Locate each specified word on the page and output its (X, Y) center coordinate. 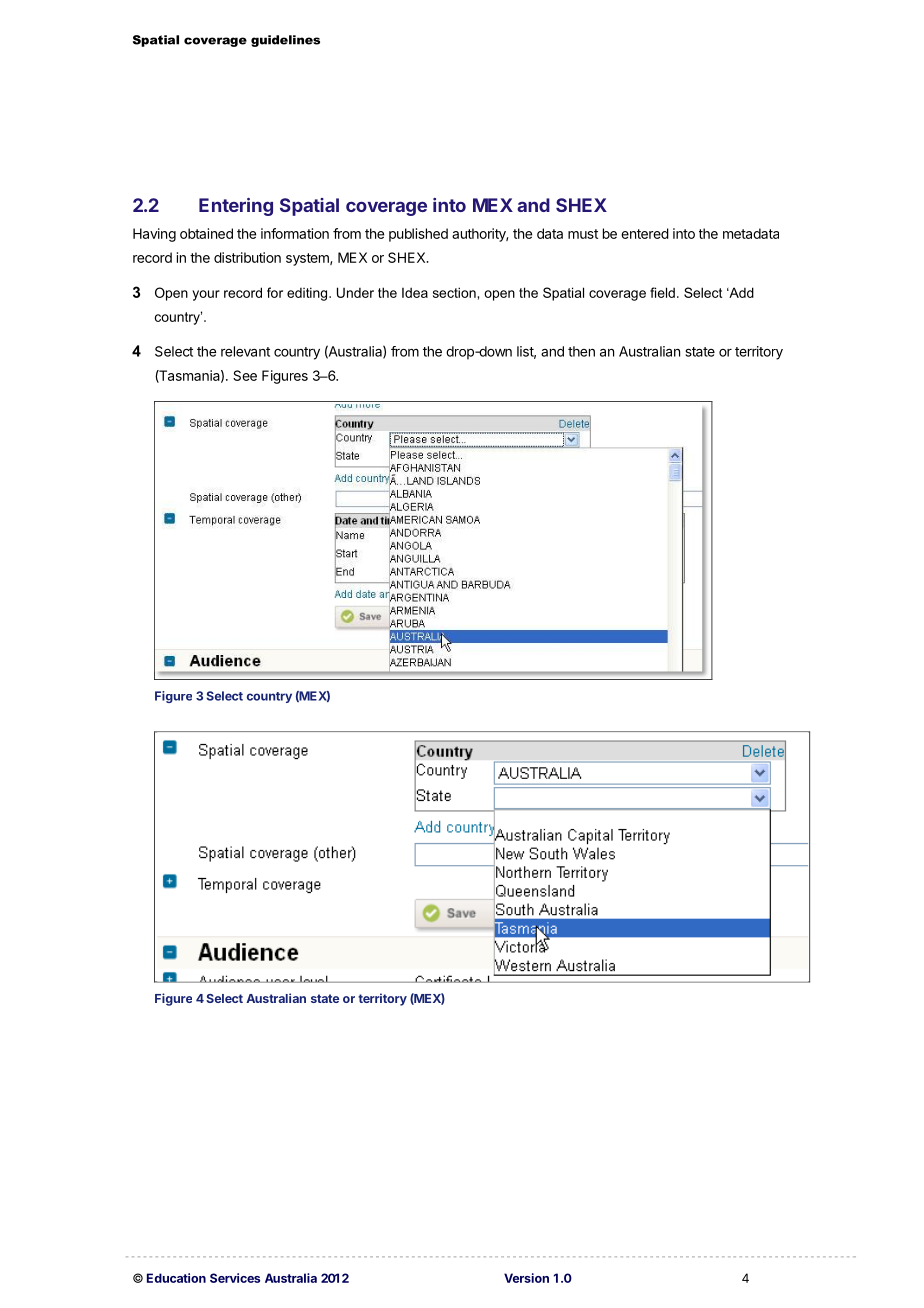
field (662, 292)
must (583, 234)
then (581, 351)
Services (235, 1278)
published (418, 235)
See (245, 375)
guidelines (285, 41)
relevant (245, 351)
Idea (415, 292)
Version (526, 1278)
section (455, 292)
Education (176, 1278)
